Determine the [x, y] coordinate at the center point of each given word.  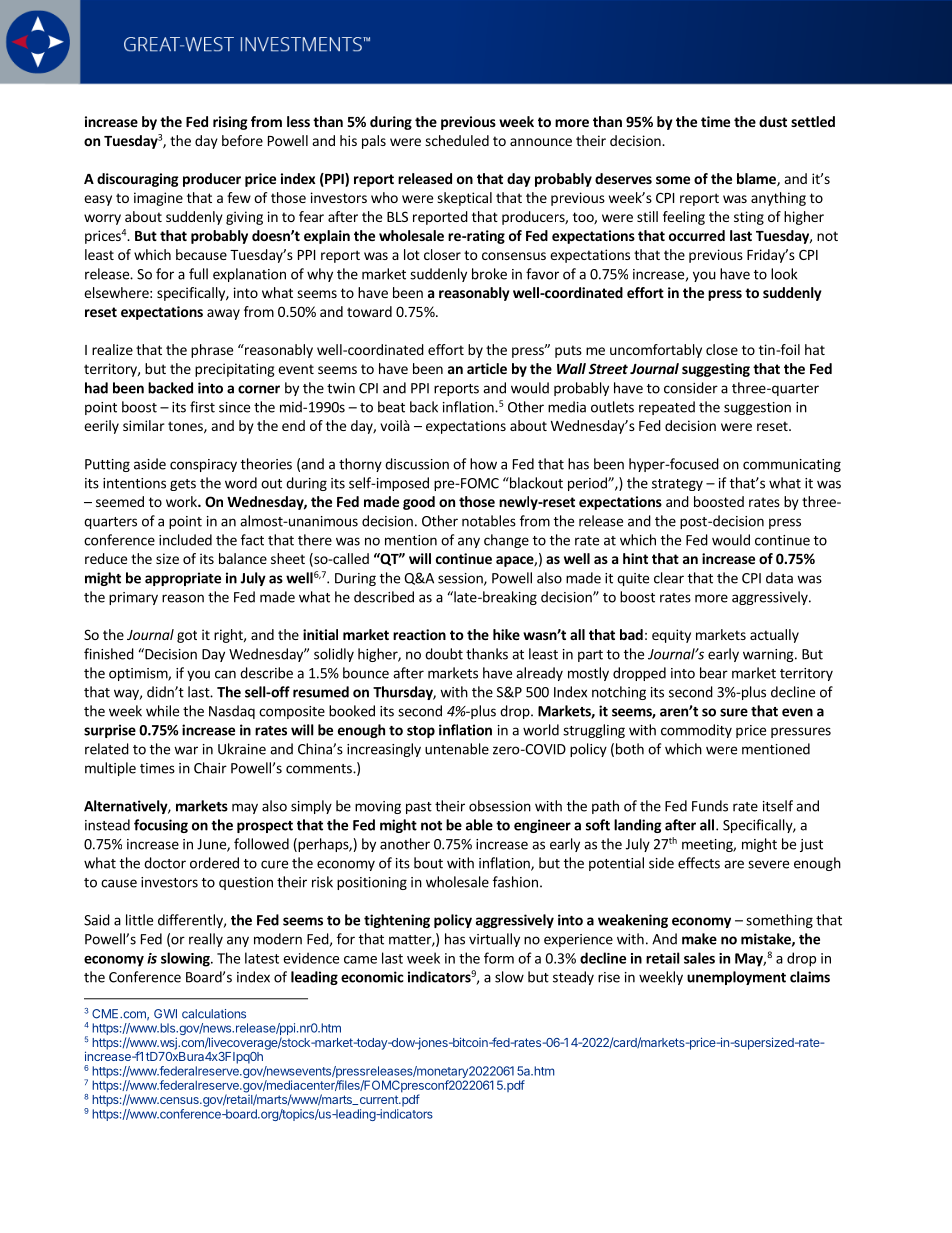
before [242, 140]
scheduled [457, 140]
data [779, 578]
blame [757, 180]
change [506, 541]
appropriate [183, 579]
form [499, 958]
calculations [214, 1014]
